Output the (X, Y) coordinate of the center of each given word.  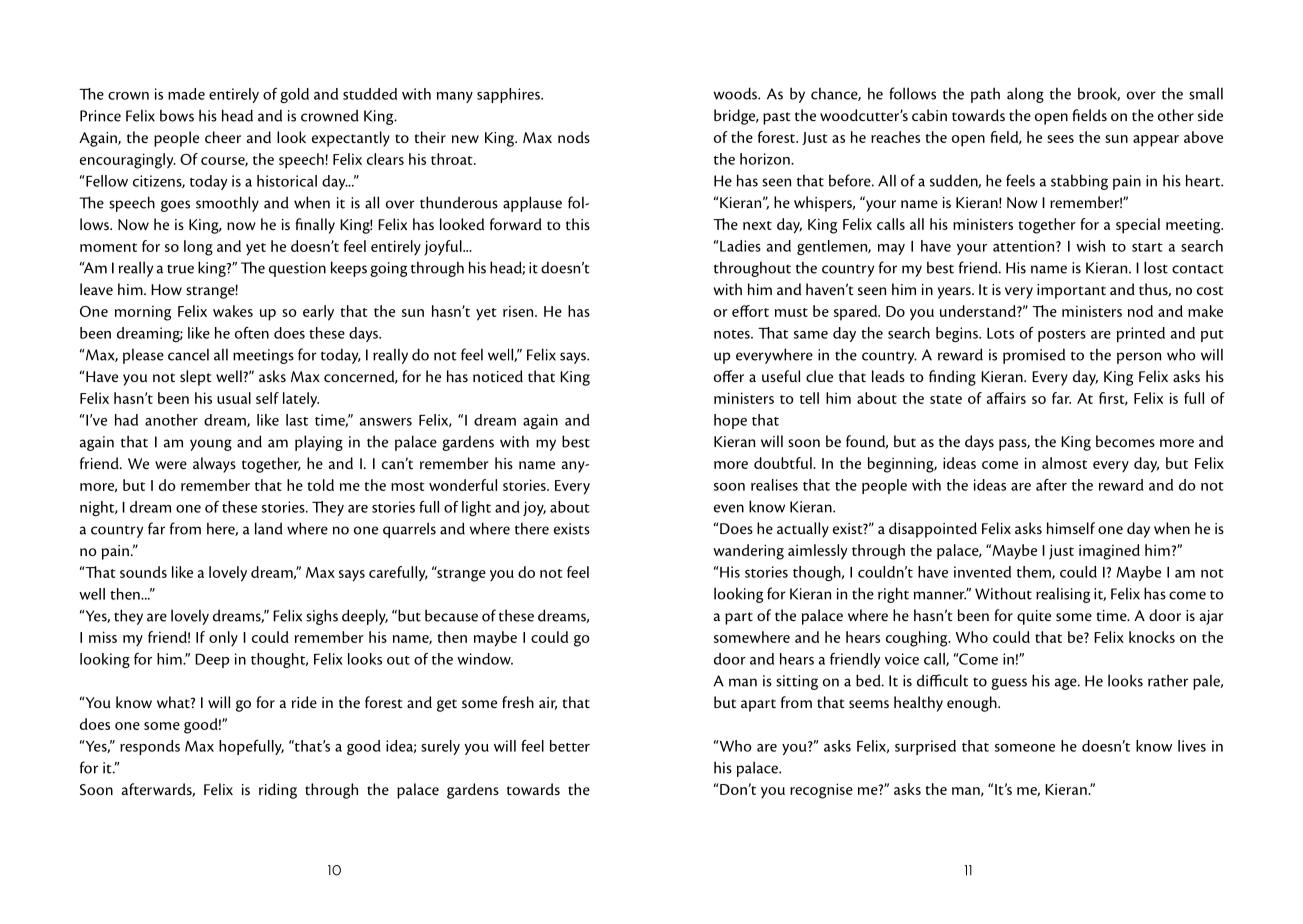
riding (278, 791)
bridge (736, 117)
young (211, 445)
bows (177, 116)
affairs (1006, 398)
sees (1060, 139)
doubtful (784, 463)
